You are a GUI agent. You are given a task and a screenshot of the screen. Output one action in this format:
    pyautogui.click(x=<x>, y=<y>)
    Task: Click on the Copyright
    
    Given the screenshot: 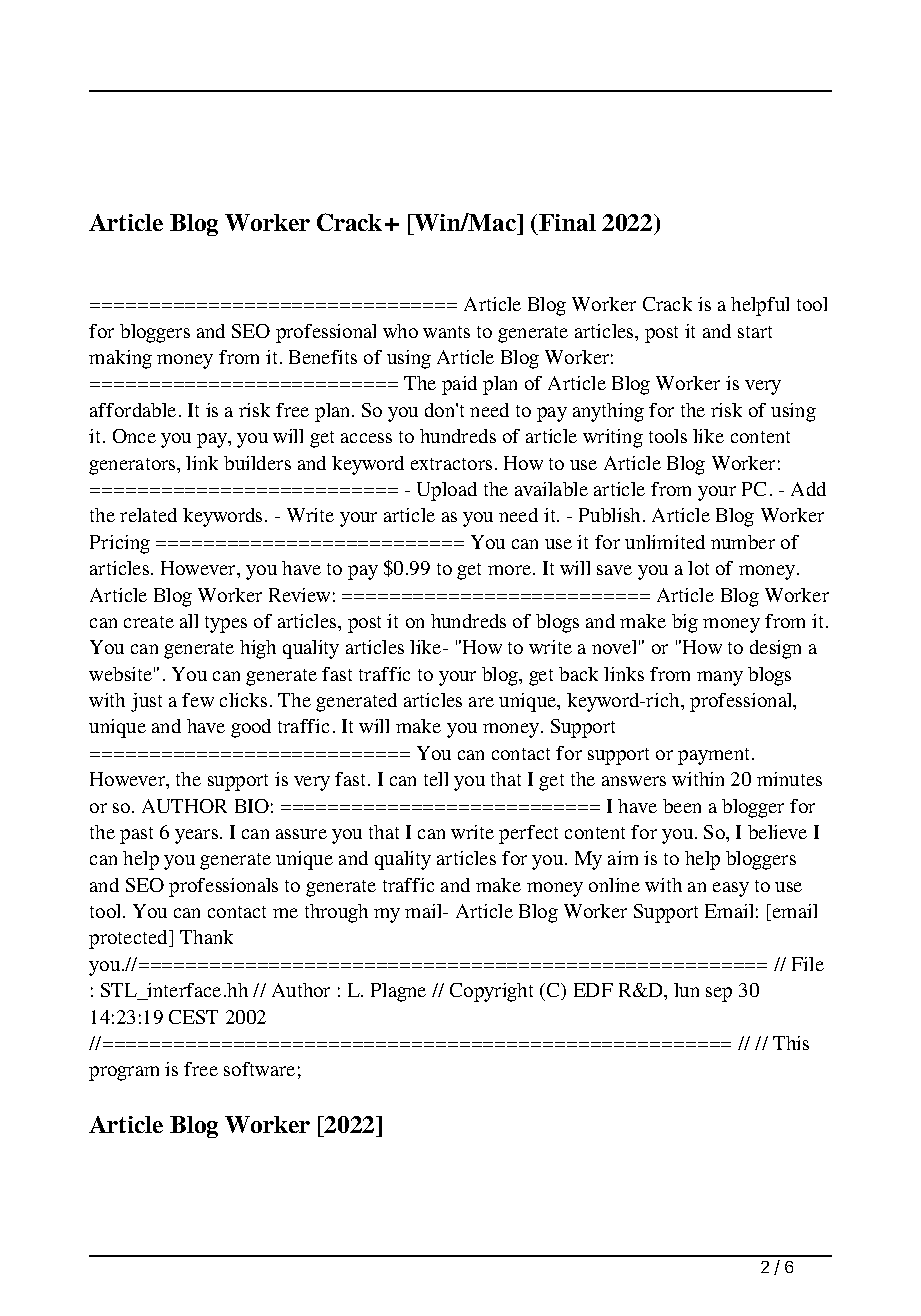 What is the action you would take?
    pyautogui.click(x=491, y=992)
